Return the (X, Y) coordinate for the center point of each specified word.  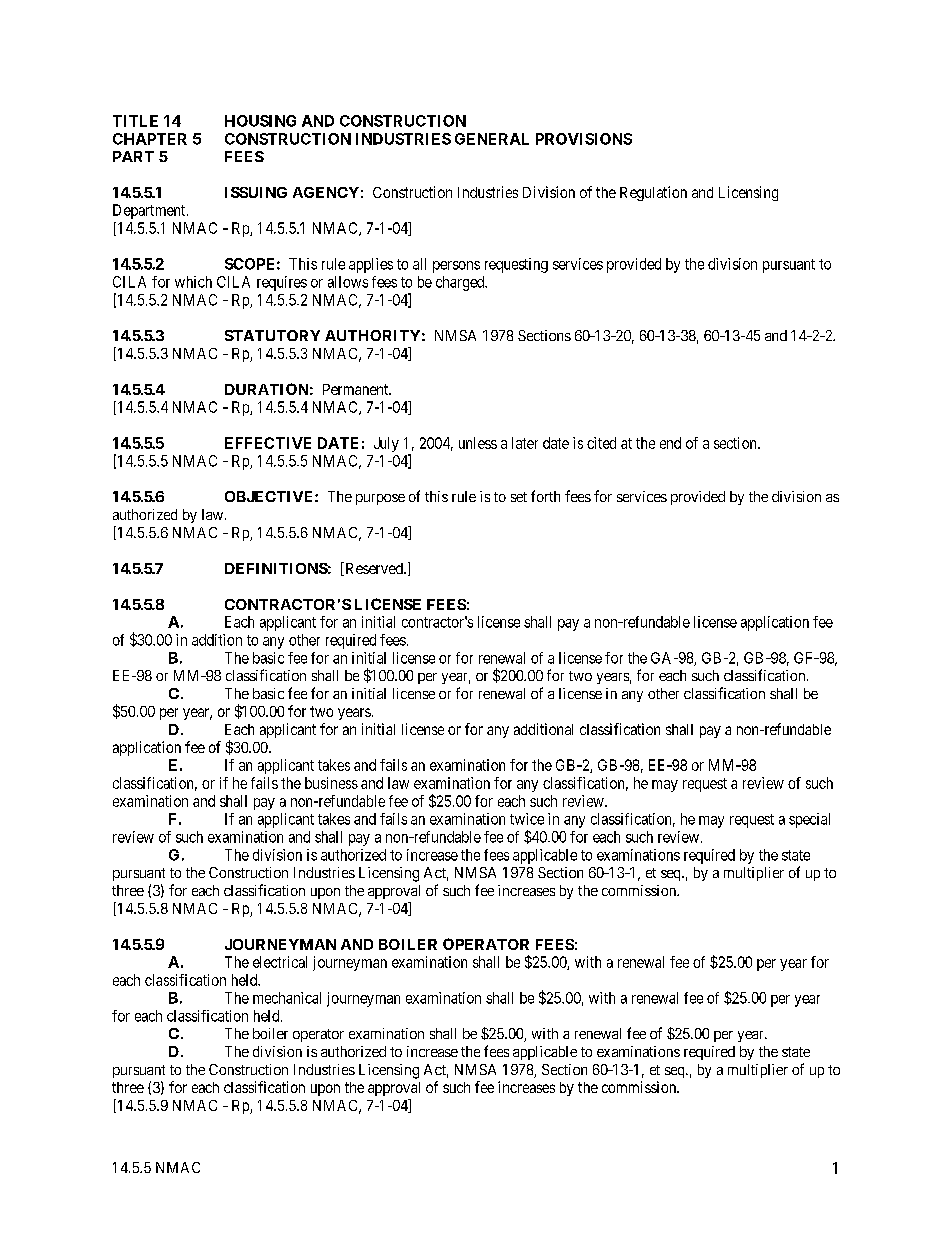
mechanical (287, 998)
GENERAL (492, 139)
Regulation (653, 193)
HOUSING (260, 121)
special (809, 820)
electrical (280, 962)
